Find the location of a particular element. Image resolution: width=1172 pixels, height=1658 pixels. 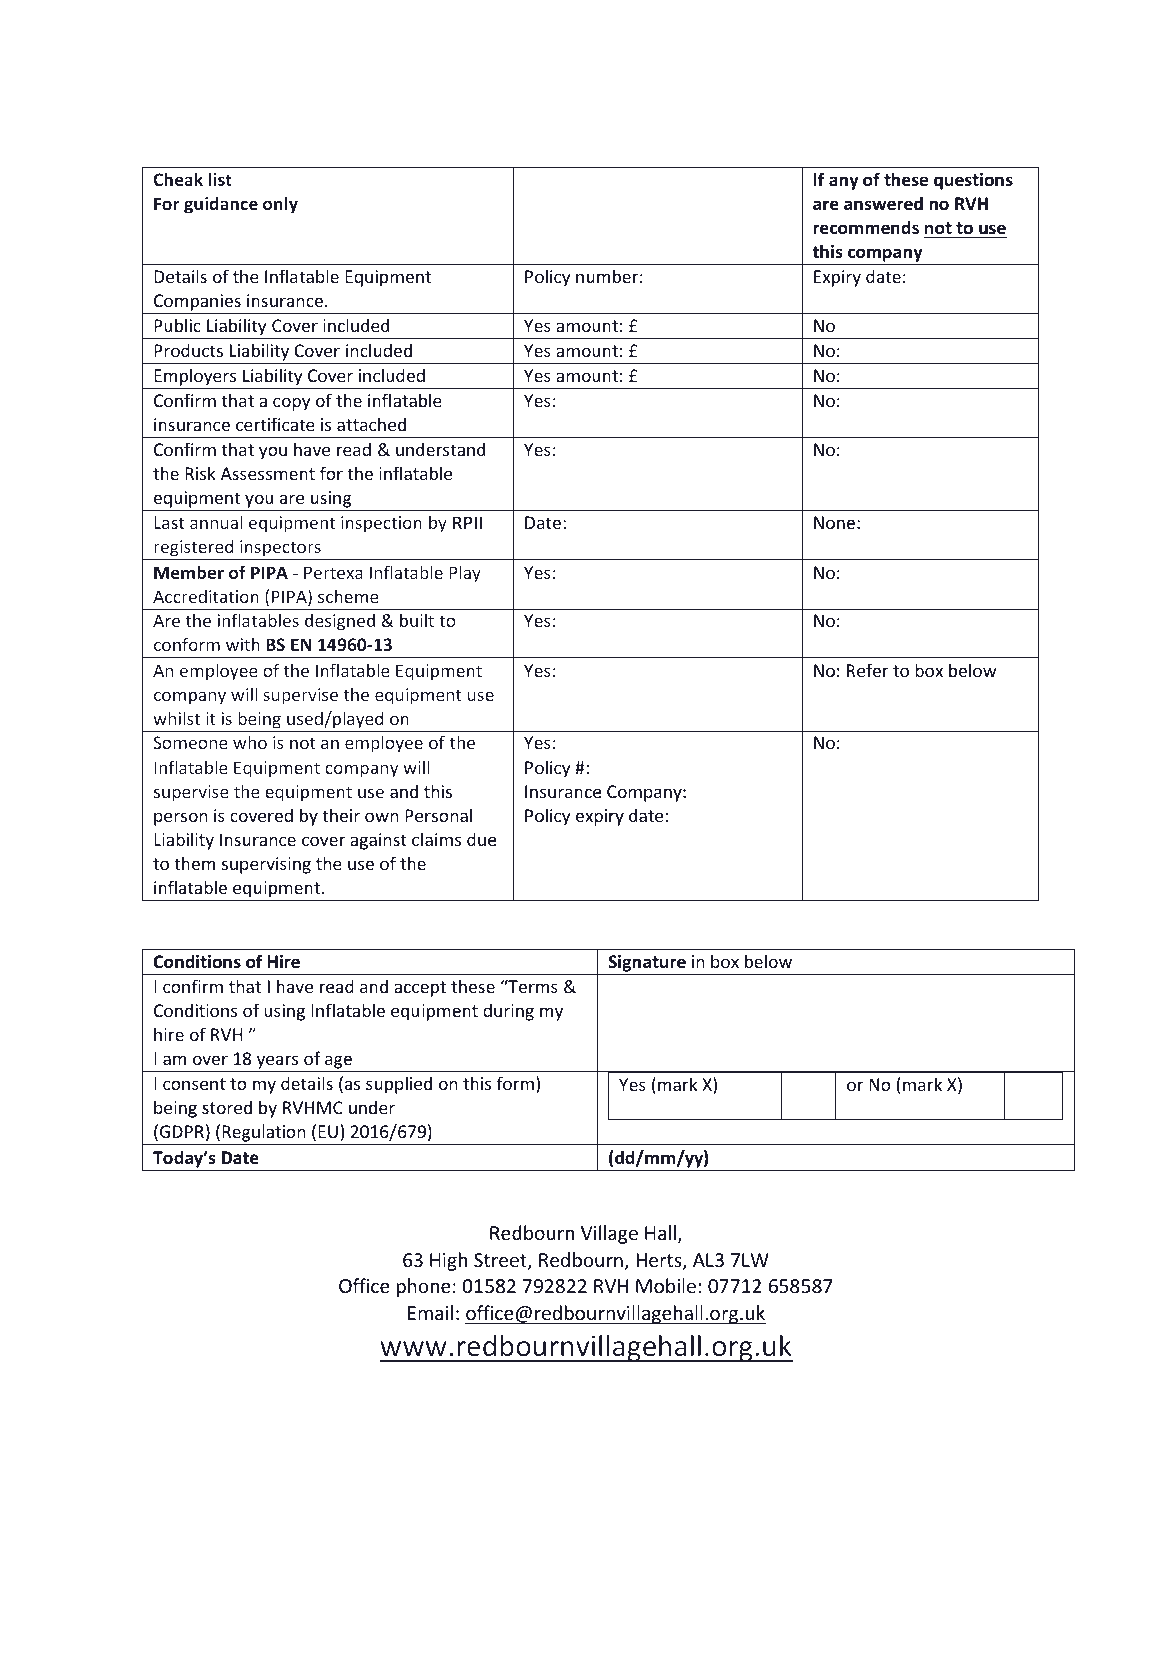

phone is located at coordinates (424, 1287).
